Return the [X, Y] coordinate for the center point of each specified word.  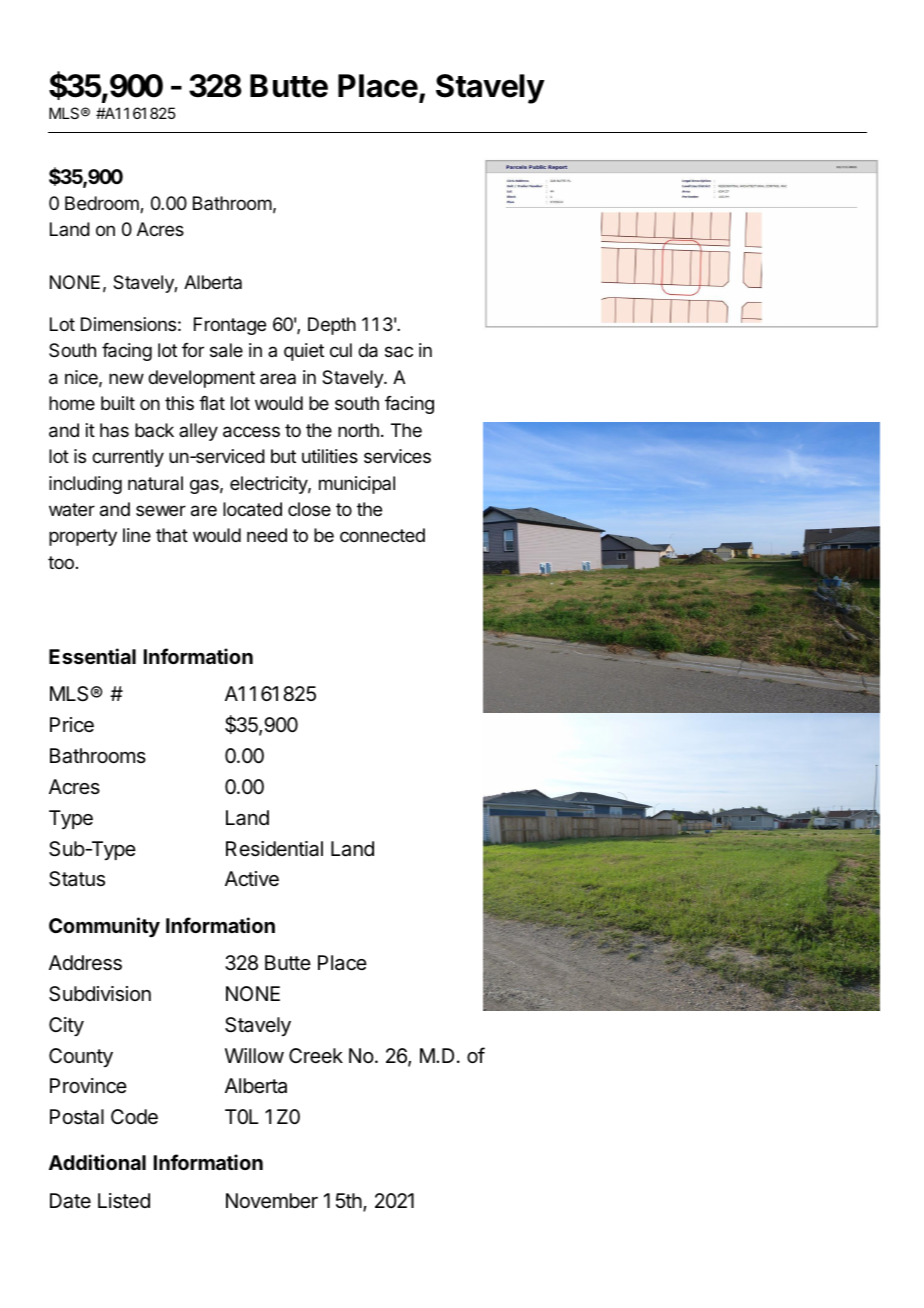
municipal [357, 485]
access [251, 432]
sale [226, 350]
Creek [316, 1055]
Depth [332, 326]
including [85, 485]
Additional [97, 1162]
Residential [274, 849]
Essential [92, 656]
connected [382, 535]
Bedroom [103, 204]
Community [104, 927]
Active [252, 878]
